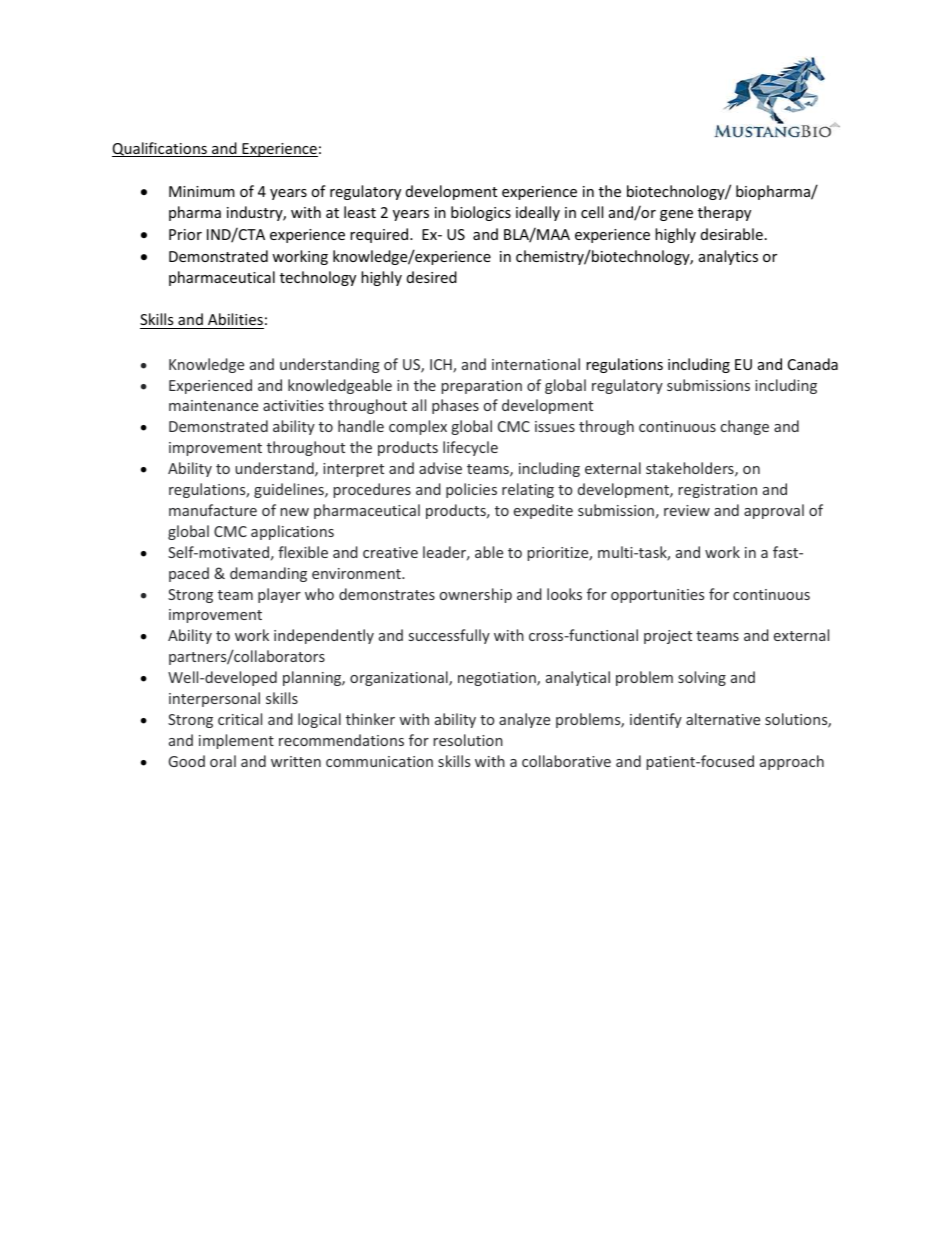 This document has width=952, height=1233. What do you see at coordinates (432, 277) in the document?
I see `desired` at bounding box center [432, 277].
